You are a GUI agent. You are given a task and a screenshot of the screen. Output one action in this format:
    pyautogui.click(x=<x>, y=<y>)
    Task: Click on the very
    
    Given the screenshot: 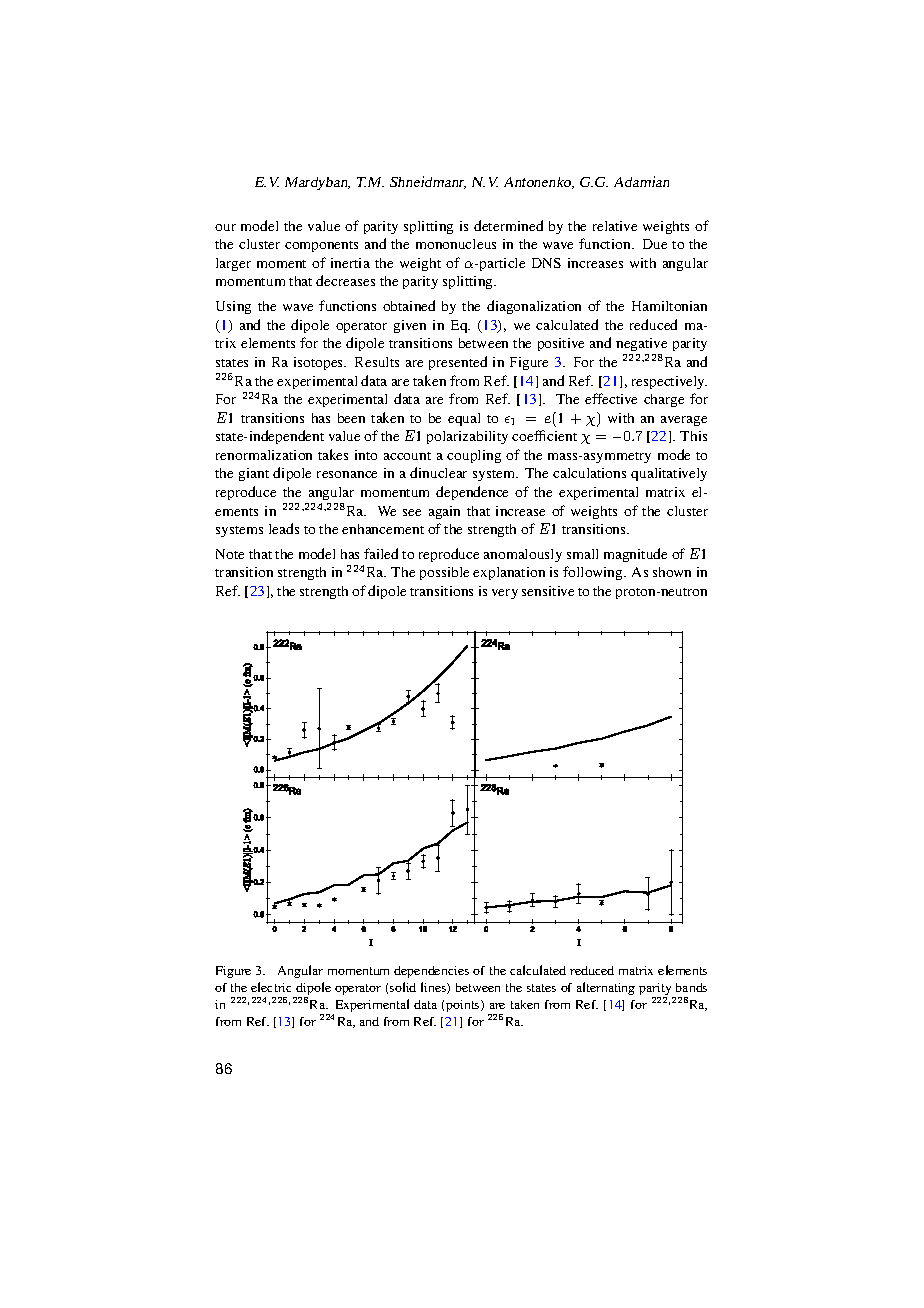 What is the action you would take?
    pyautogui.click(x=505, y=594)
